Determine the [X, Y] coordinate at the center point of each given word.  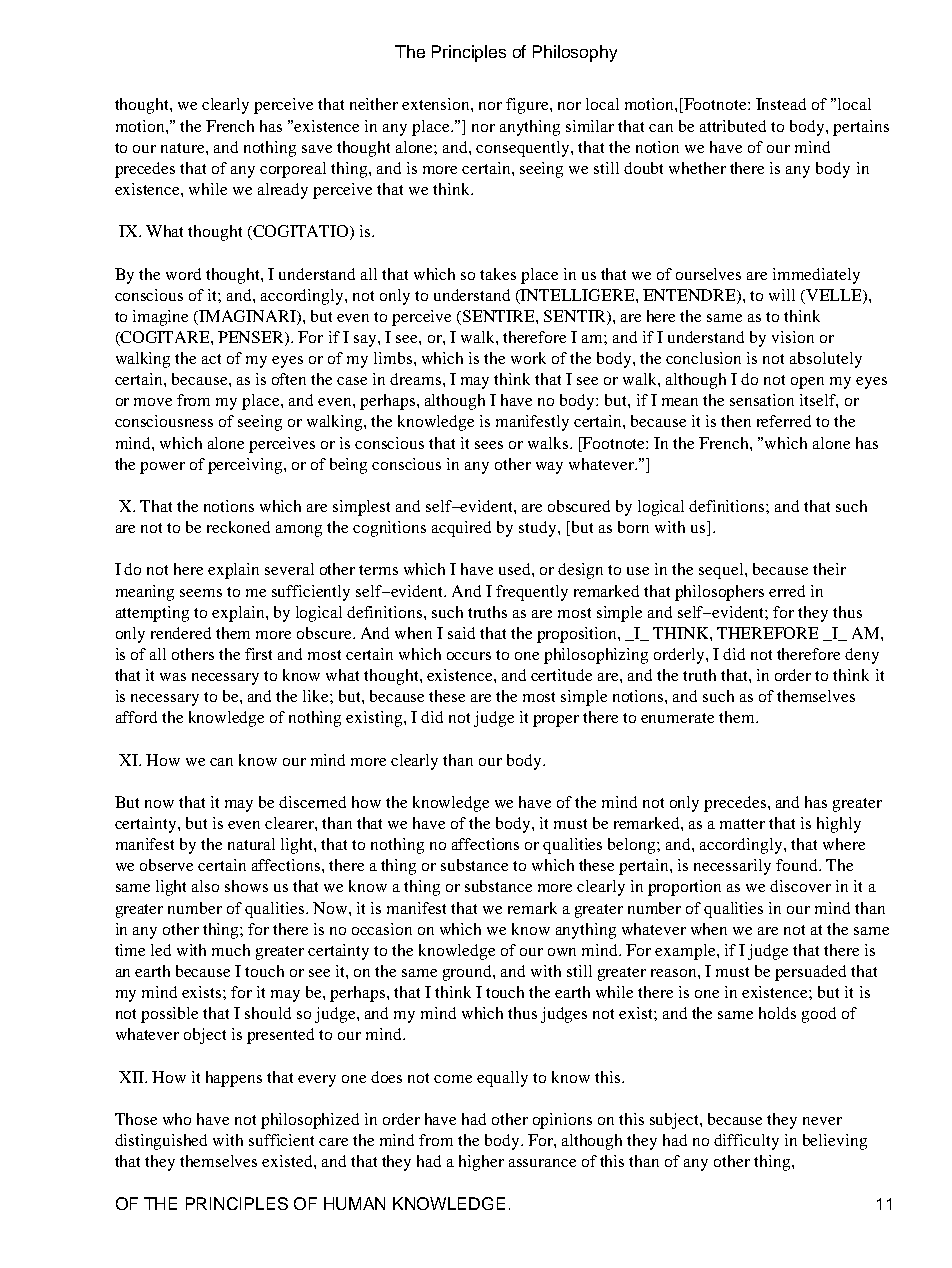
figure [528, 106]
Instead [781, 104]
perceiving [246, 466]
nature [184, 148]
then [736, 421]
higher [481, 1163]
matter [742, 824]
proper [556, 721]
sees [489, 445]
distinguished [161, 1142]
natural [251, 844]
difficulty [746, 1142]
